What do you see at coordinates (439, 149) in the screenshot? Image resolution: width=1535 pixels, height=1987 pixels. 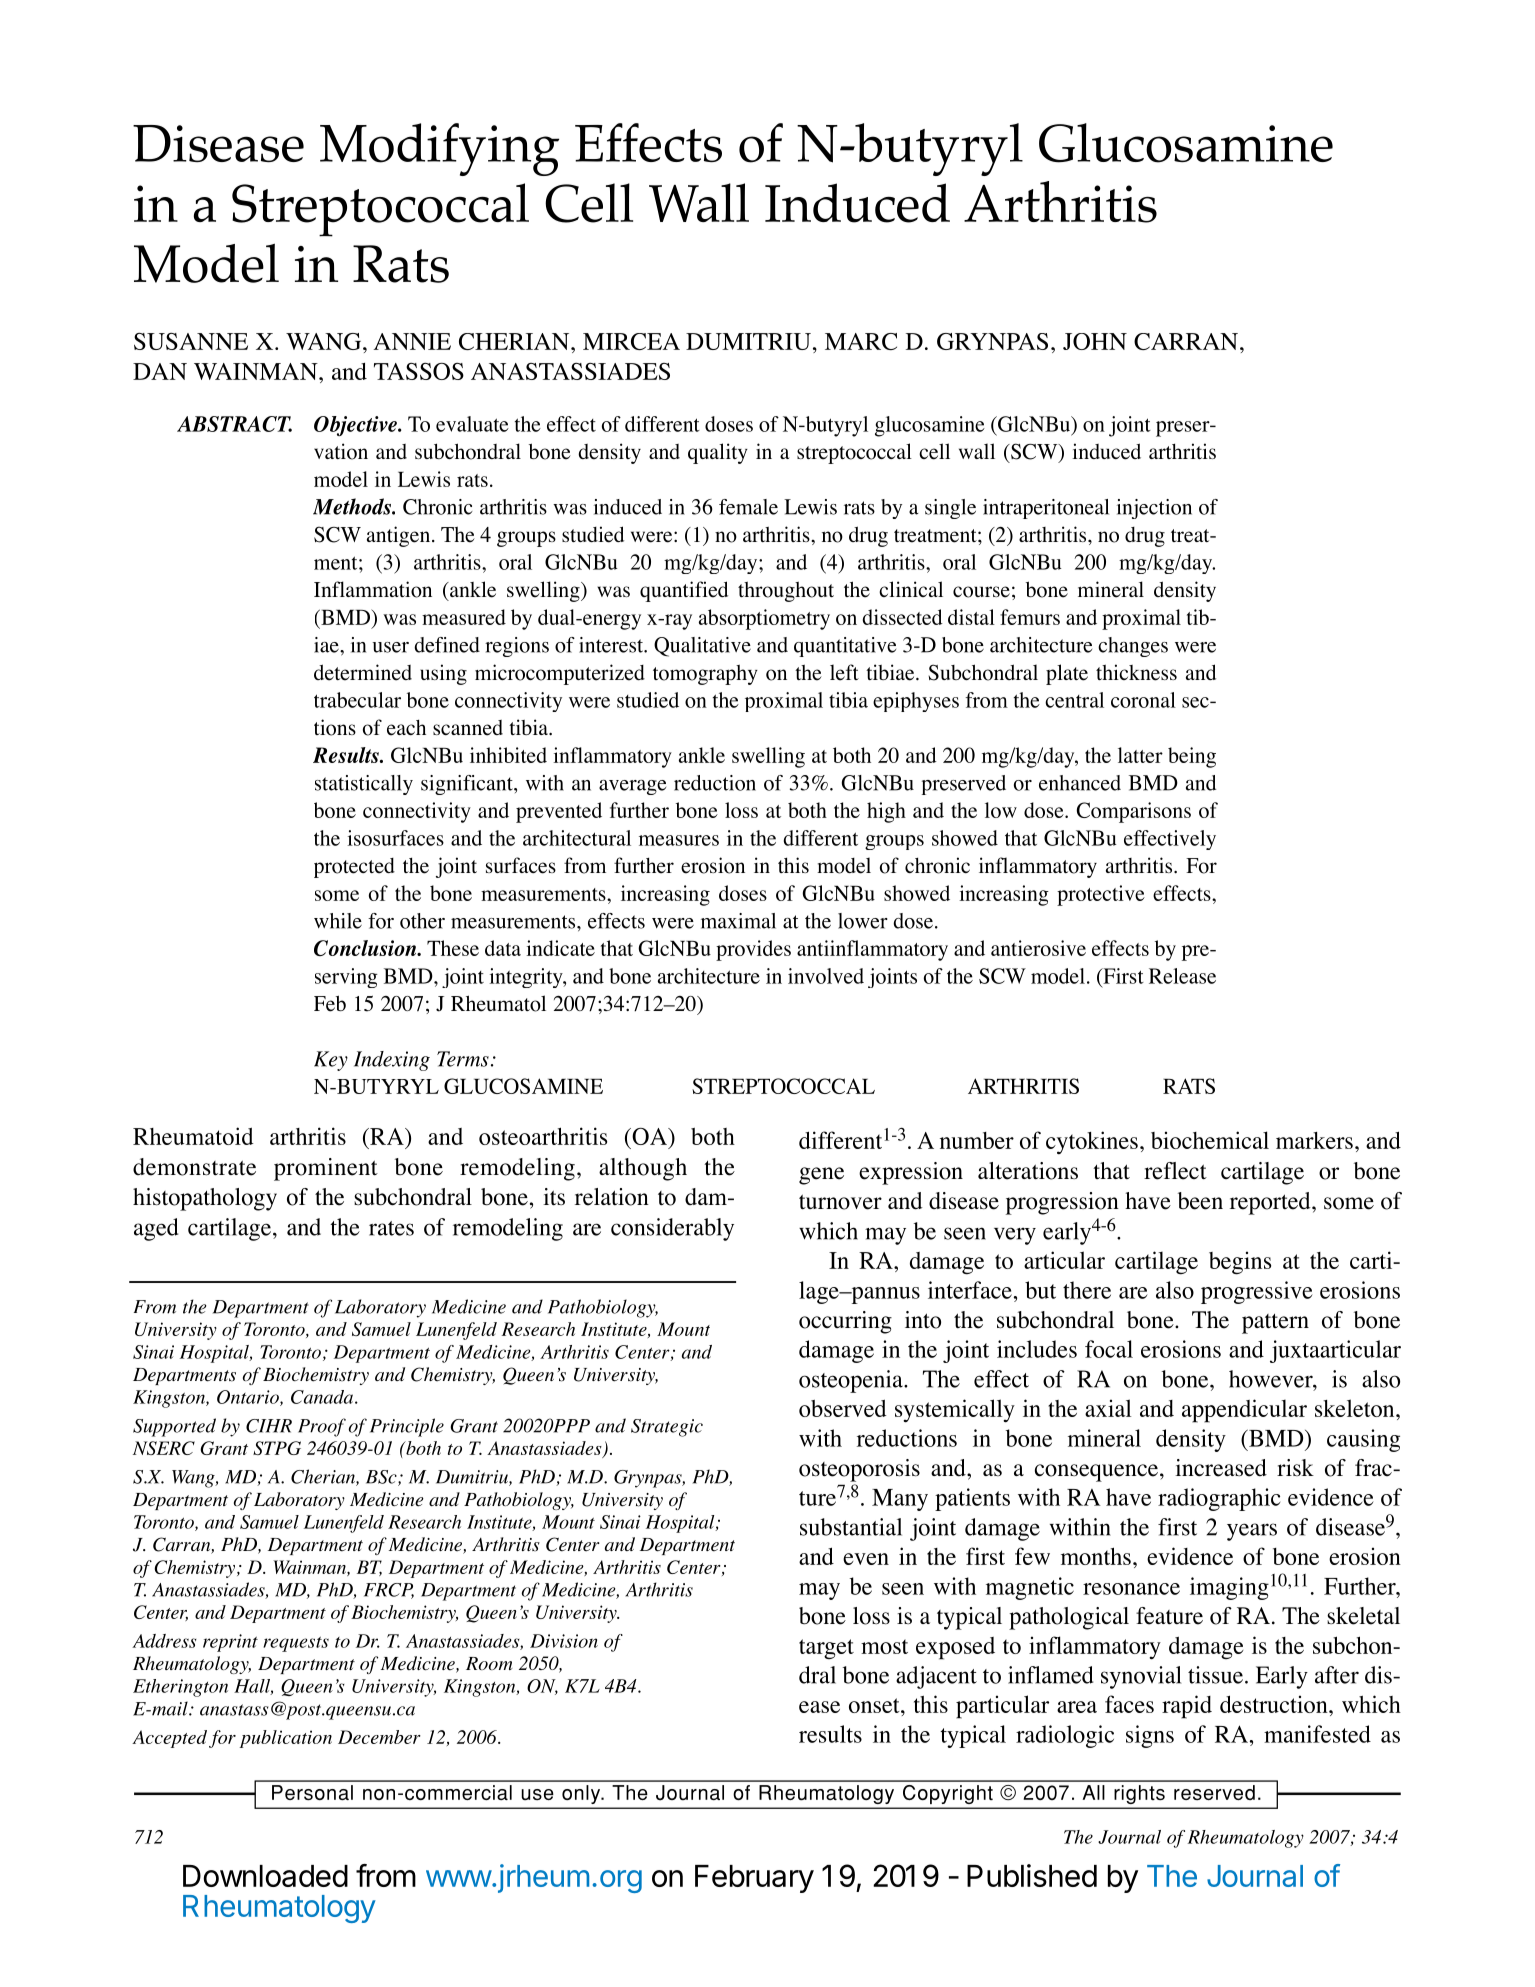 I see `Modifying` at bounding box center [439, 149].
